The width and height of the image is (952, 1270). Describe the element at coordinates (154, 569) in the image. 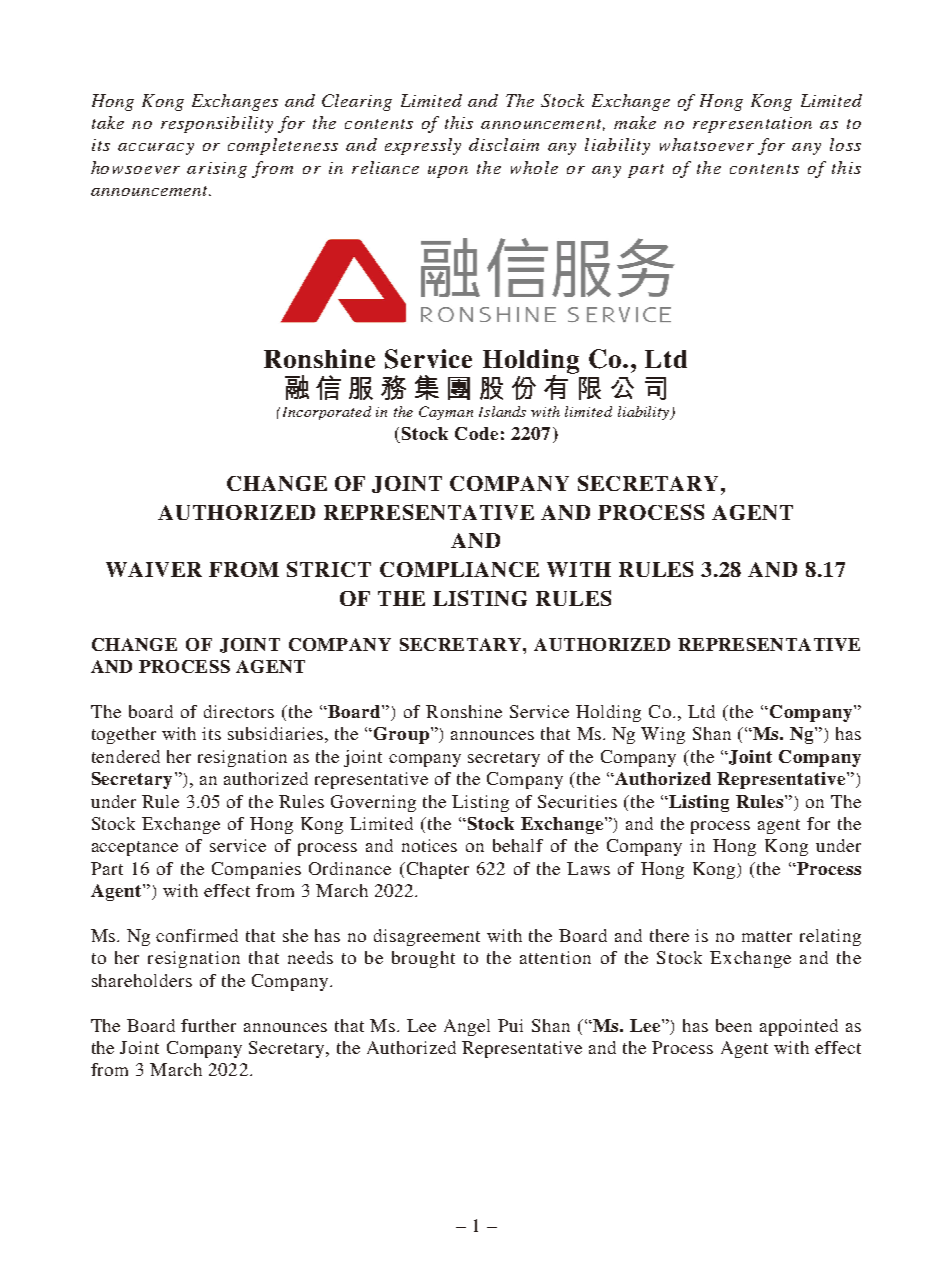

I see `WAIVER` at that location.
